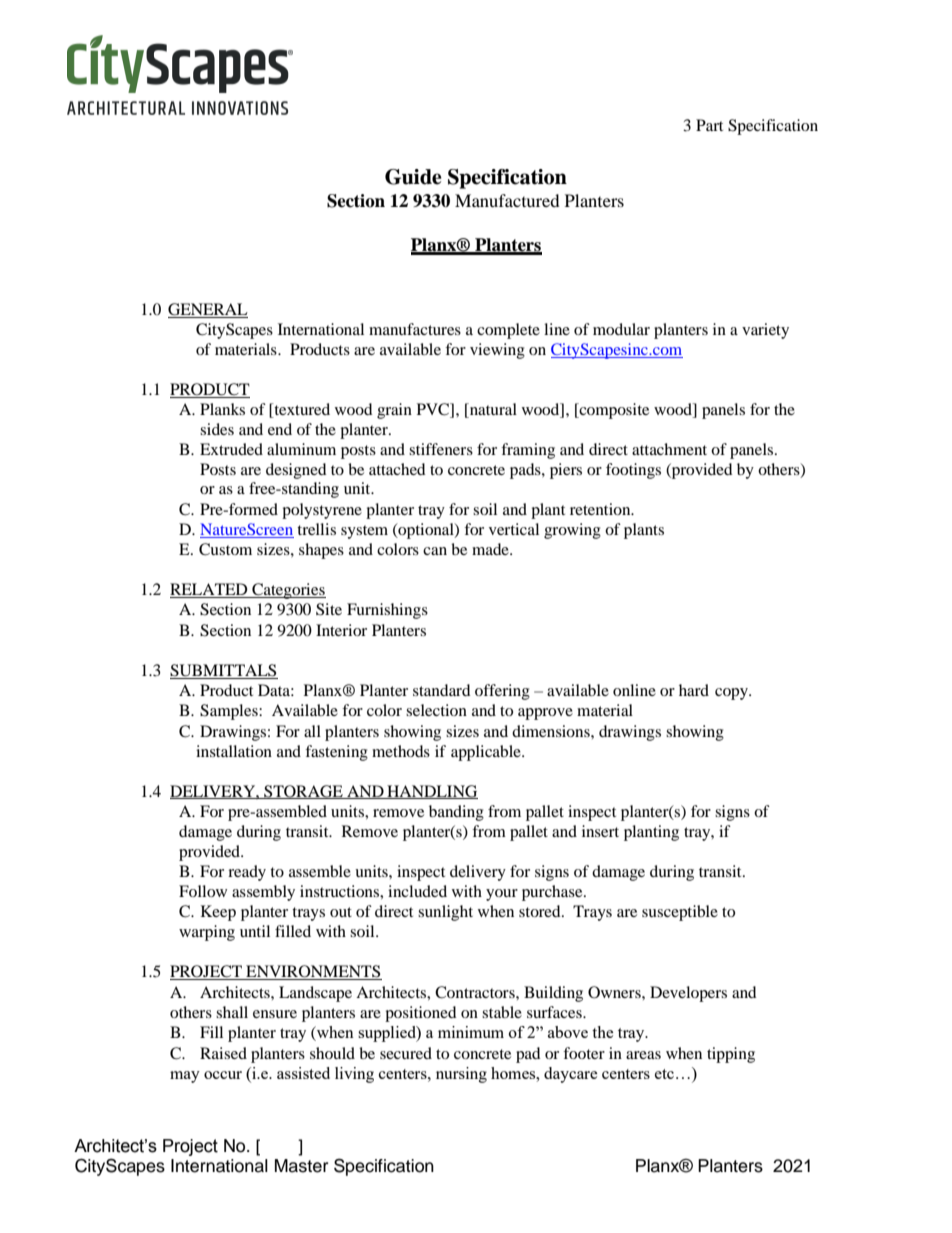 The height and width of the document is (1233, 952). Describe the element at coordinates (461, 1075) in the document. I see `nursing` at that location.
